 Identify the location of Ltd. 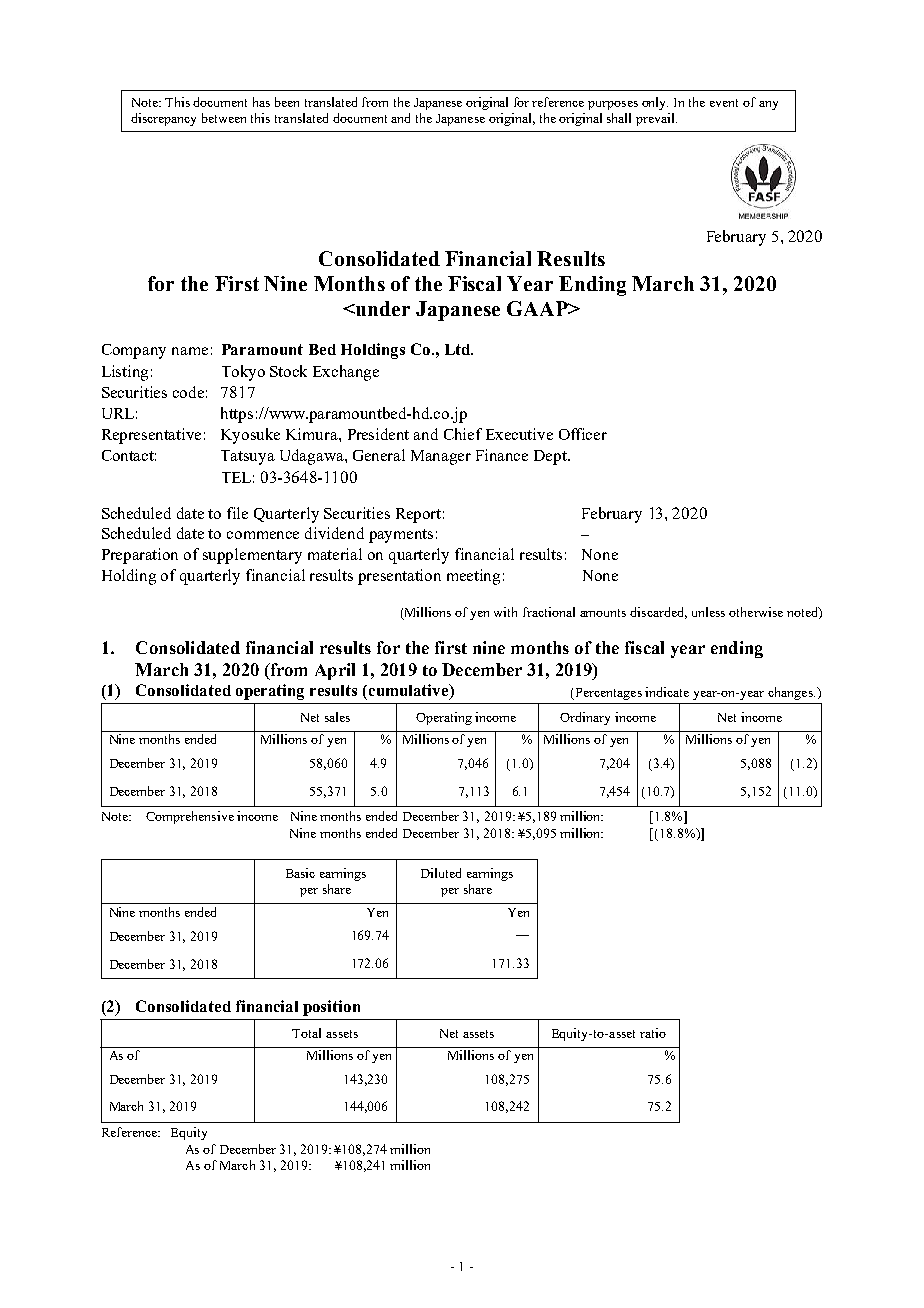
(459, 349).
